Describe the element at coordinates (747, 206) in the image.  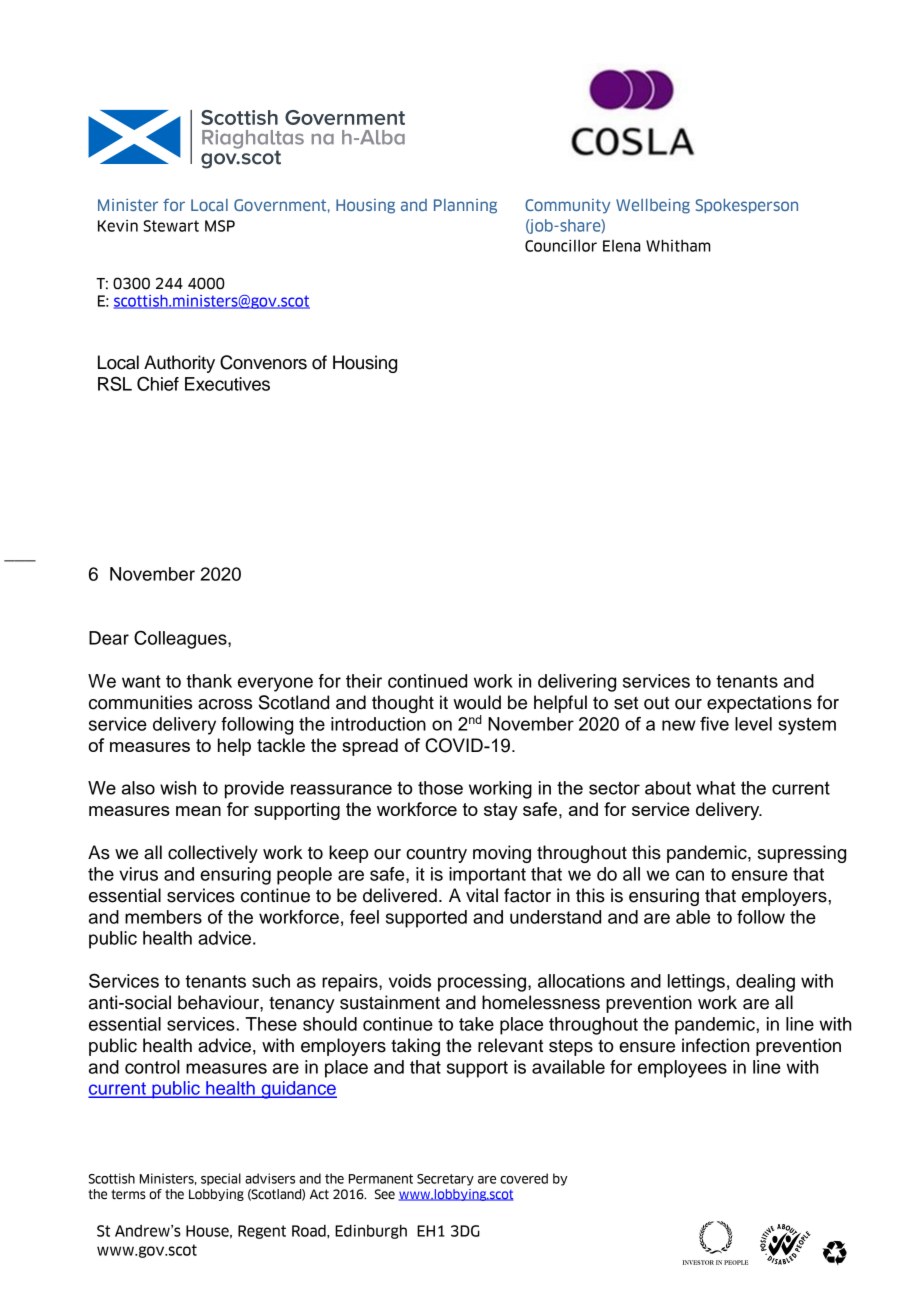
I see `Spokesperson` at that location.
